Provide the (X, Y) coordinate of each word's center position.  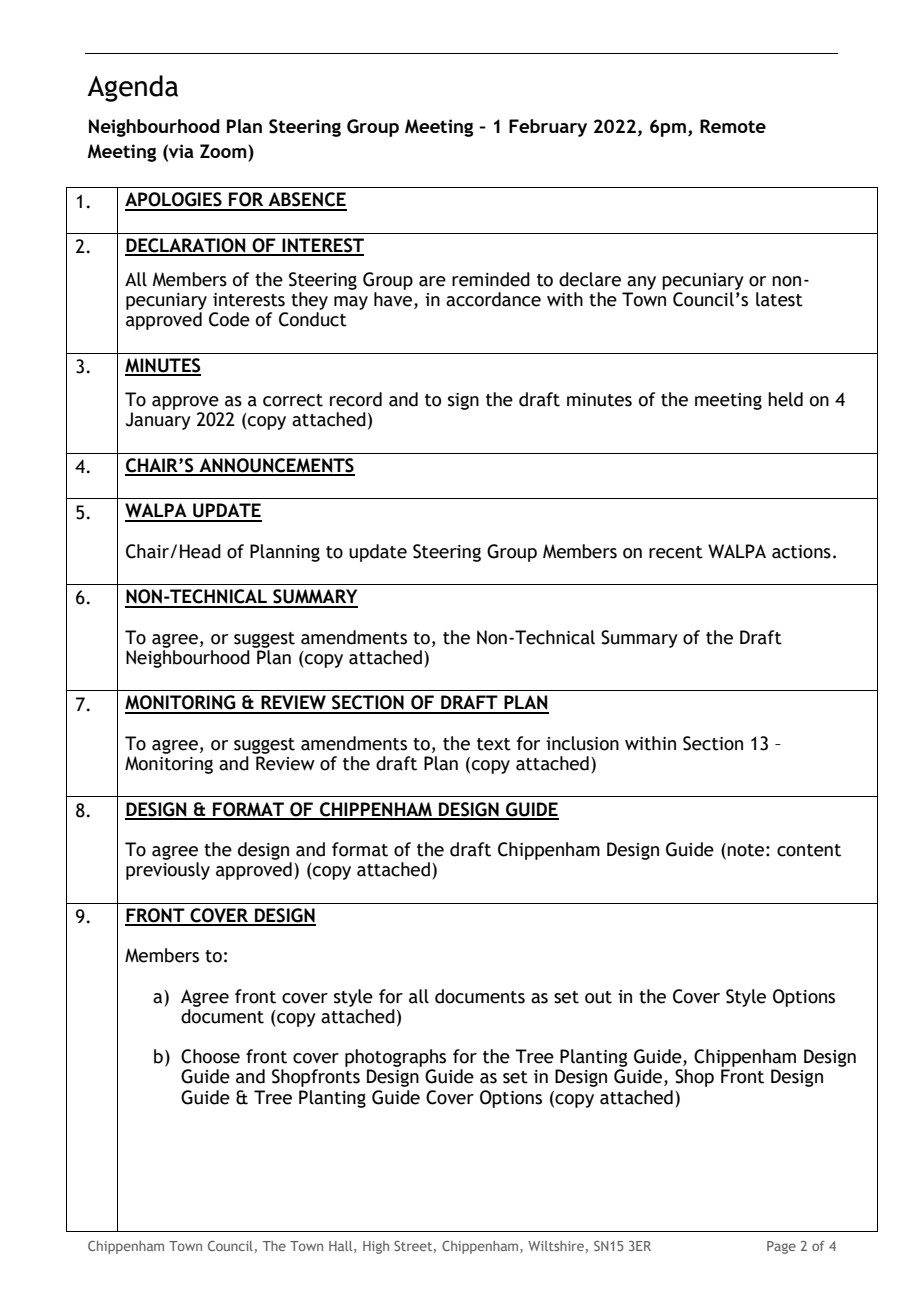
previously (168, 871)
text (494, 744)
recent (676, 552)
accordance (493, 299)
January (158, 421)
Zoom (224, 151)
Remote (733, 126)
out (598, 997)
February (548, 128)
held (785, 399)
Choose (210, 1056)
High (376, 1247)
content (809, 850)
